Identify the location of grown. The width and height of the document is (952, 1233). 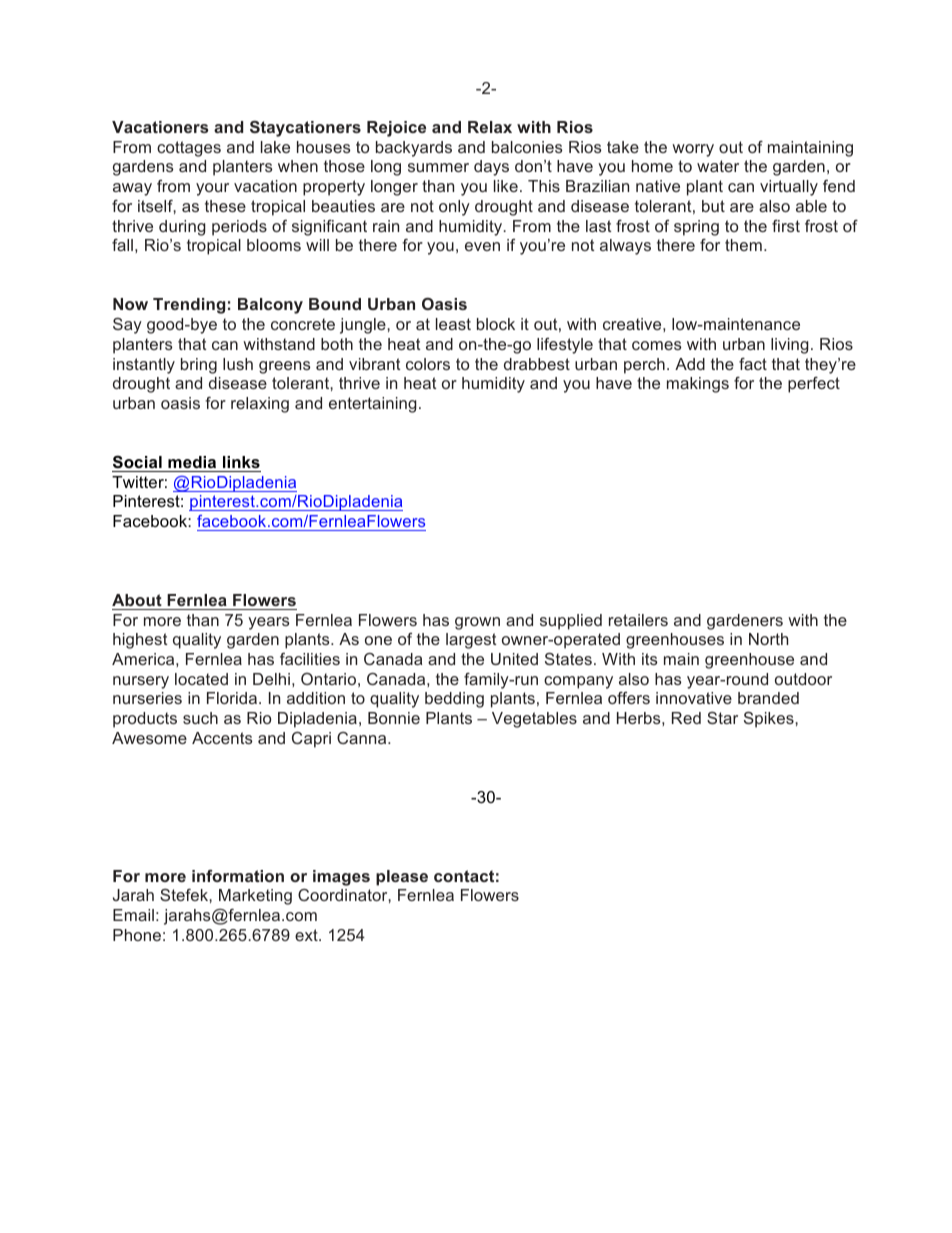
(477, 623).
